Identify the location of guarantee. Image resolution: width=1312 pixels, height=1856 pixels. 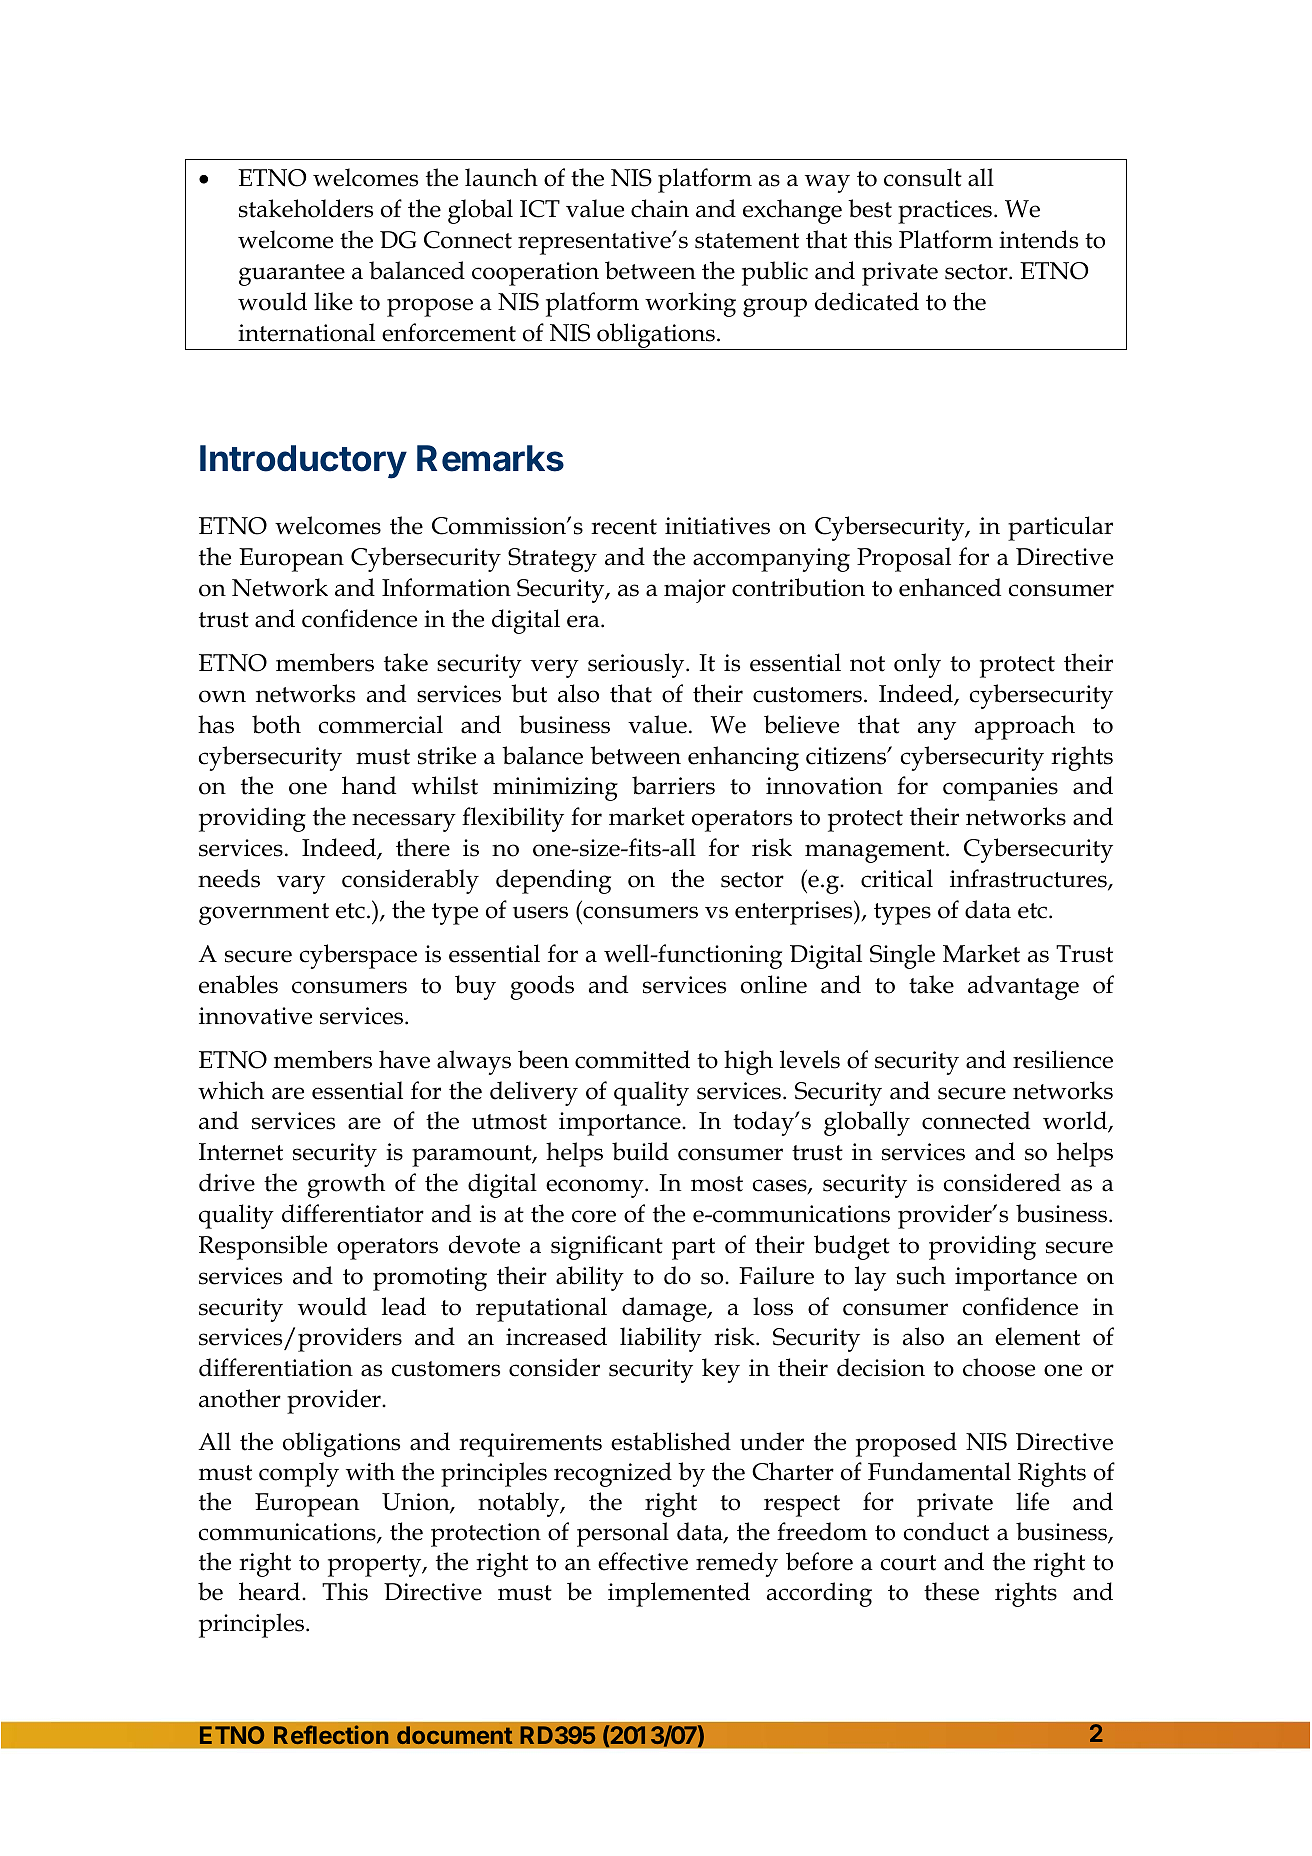
(292, 275).
